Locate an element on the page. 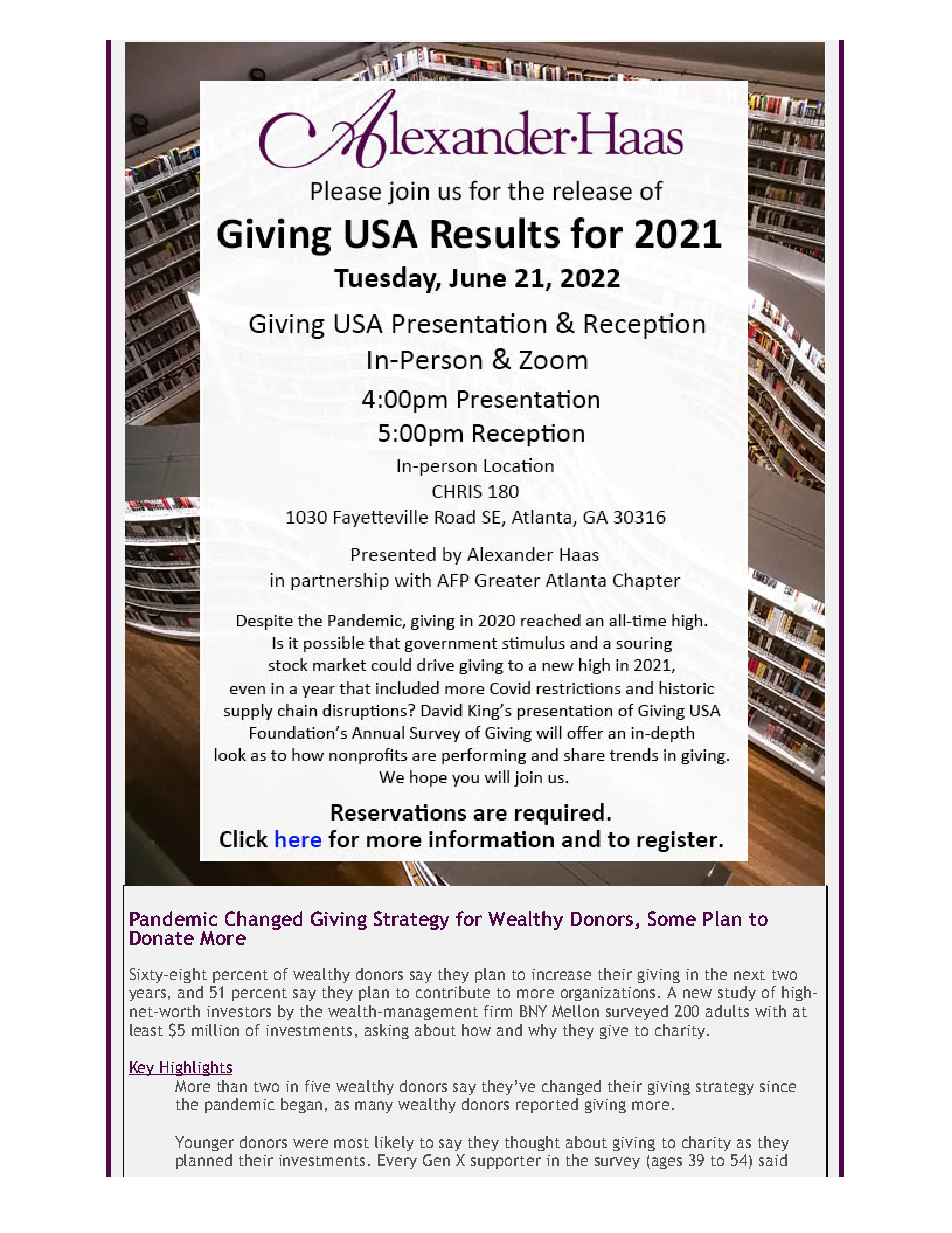 Image resolution: width=952 pixels, height=1233 pixels. five is located at coordinates (317, 1086).
